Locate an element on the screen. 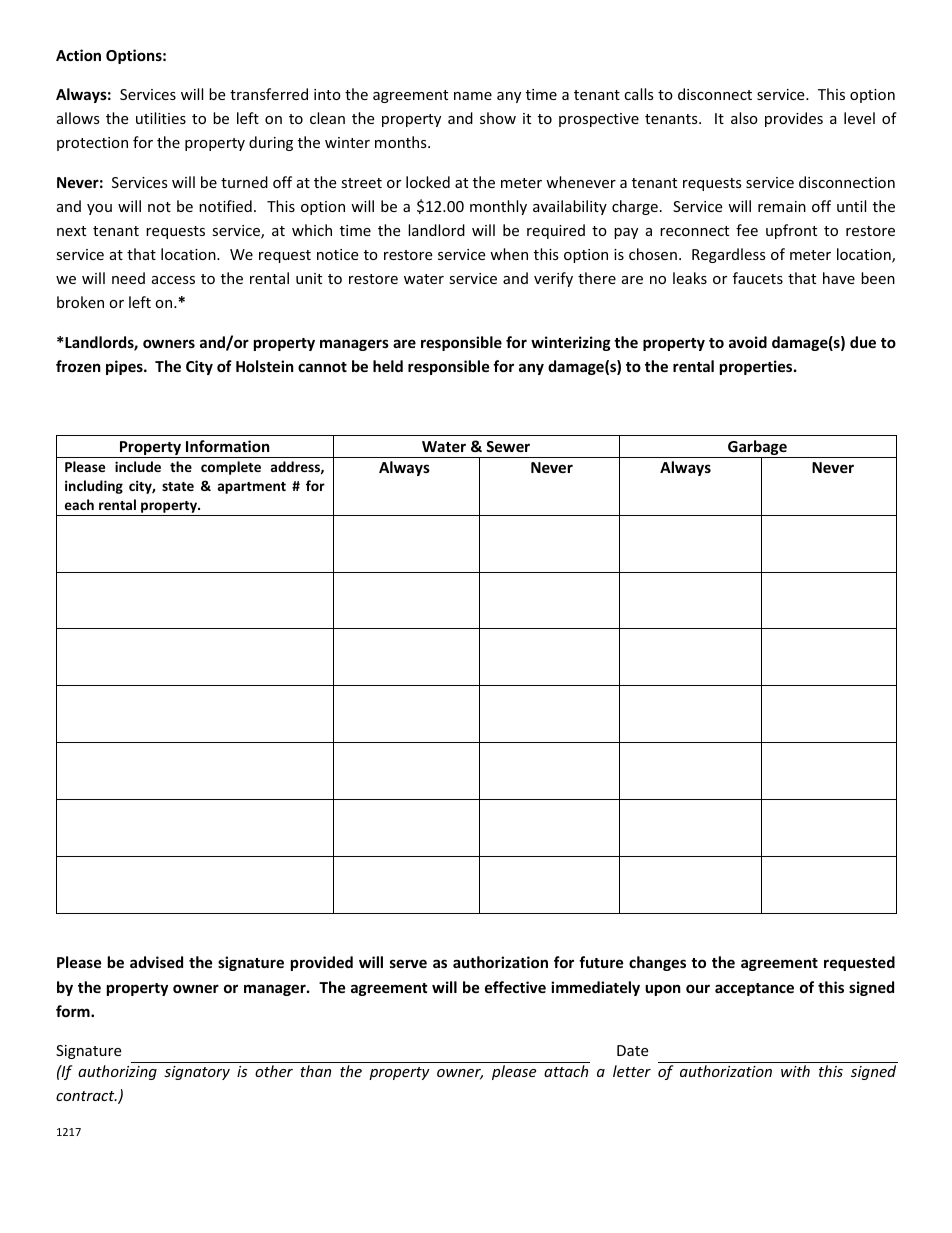 The height and width of the screenshot is (1233, 952). name is located at coordinates (473, 96).
